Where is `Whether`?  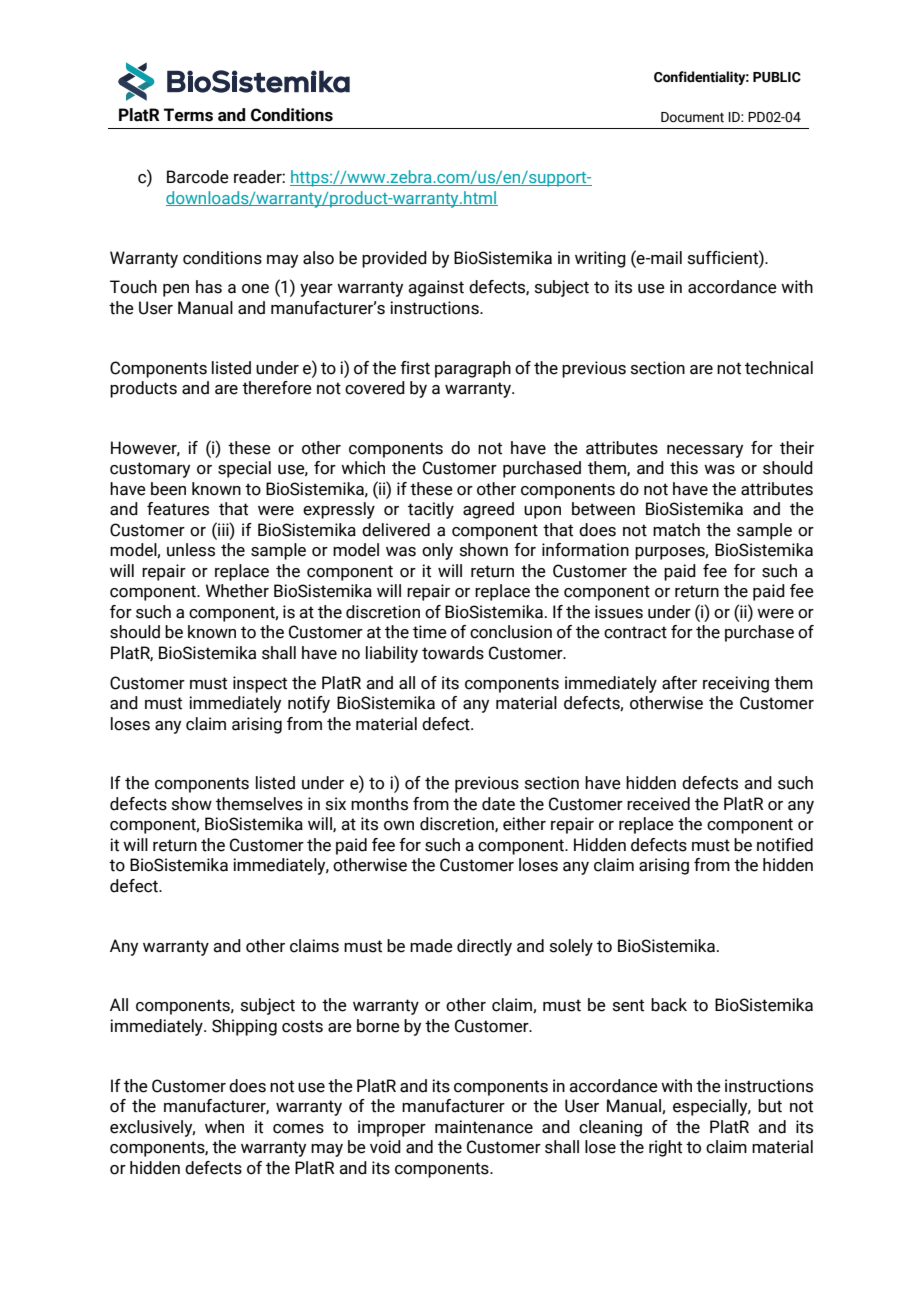 Whether is located at coordinates (237, 591).
